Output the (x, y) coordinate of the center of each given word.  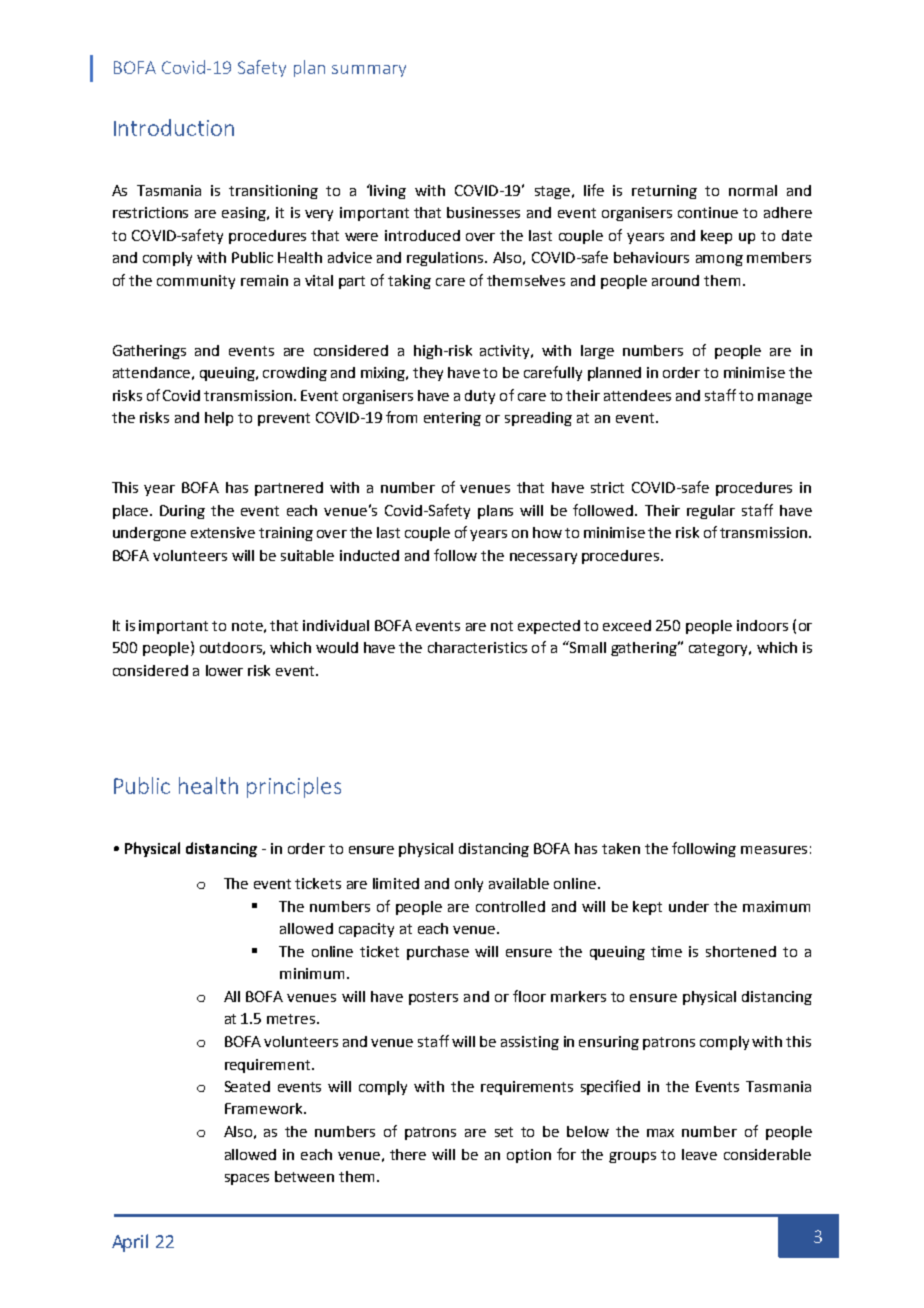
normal (753, 190)
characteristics (477, 647)
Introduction (174, 127)
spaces (247, 1179)
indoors (762, 625)
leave (699, 1154)
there (408, 1154)
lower (224, 670)
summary (369, 71)
